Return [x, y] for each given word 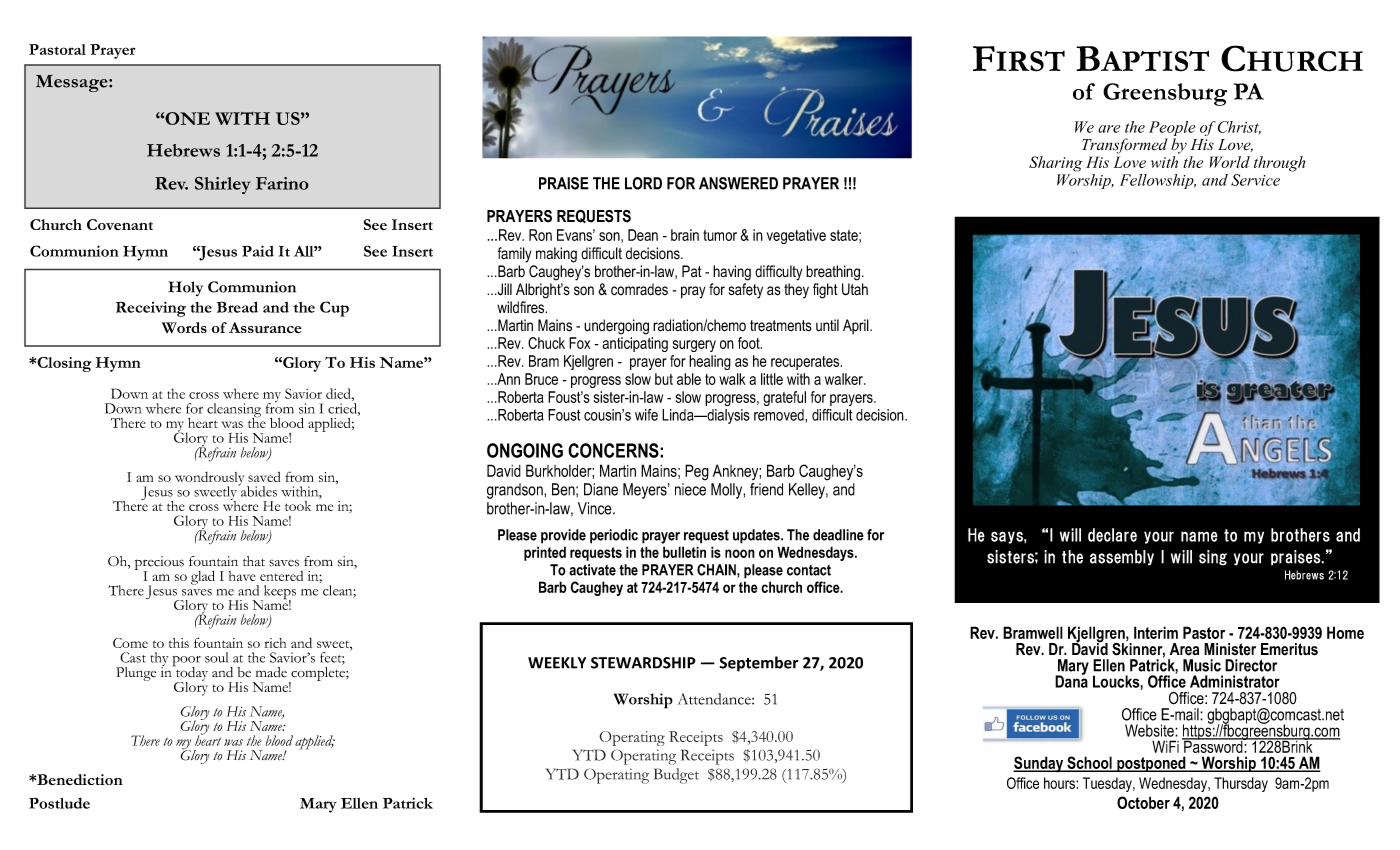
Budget [676, 776]
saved [264, 477]
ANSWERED [738, 183]
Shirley [223, 185]
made [271, 672]
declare [1112, 535]
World [1229, 162]
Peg [697, 472]
